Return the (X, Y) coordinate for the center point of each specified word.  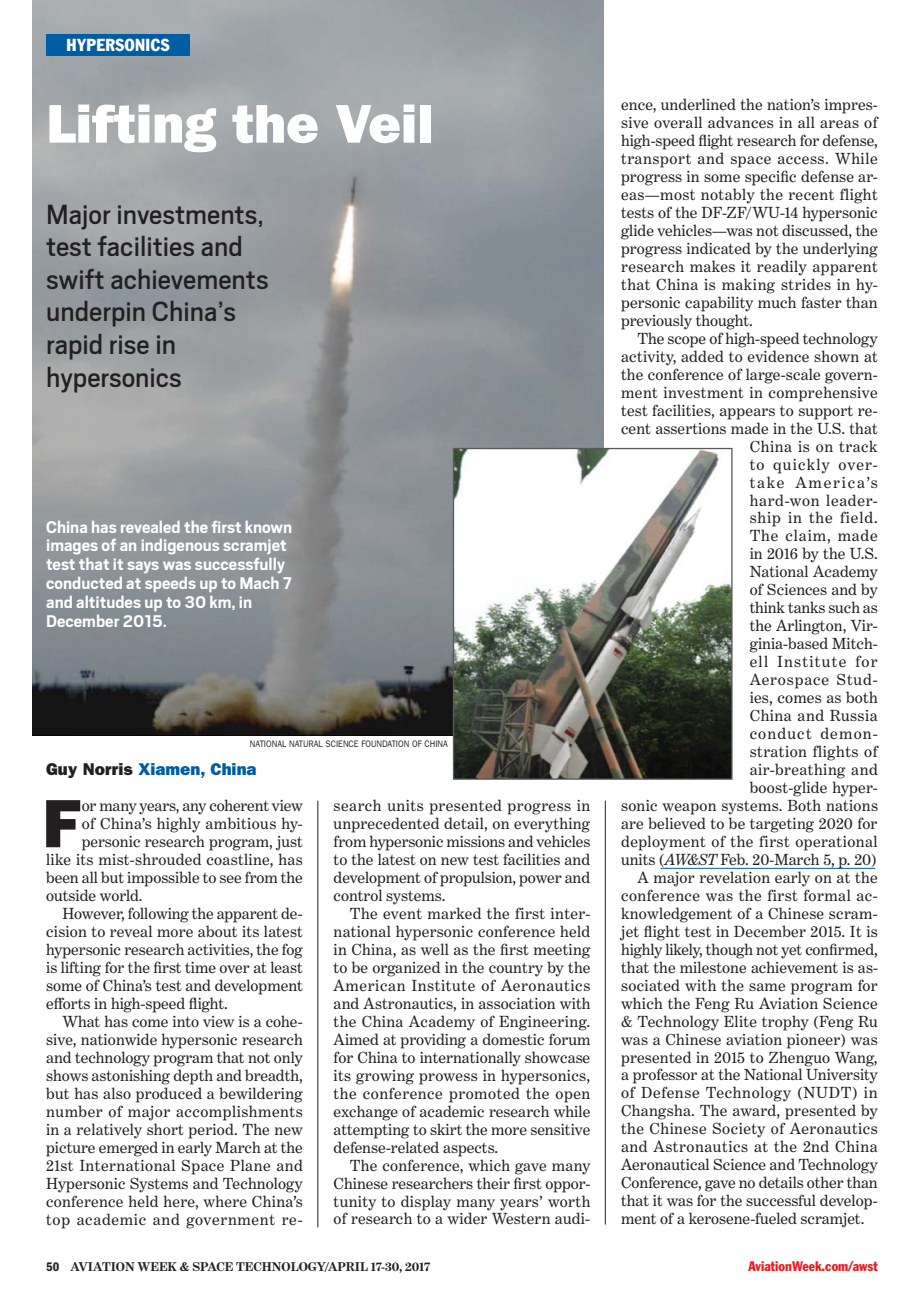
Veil (383, 124)
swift (75, 279)
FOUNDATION (385, 743)
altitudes (108, 602)
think (767, 607)
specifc (770, 178)
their (493, 1183)
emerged (128, 1149)
